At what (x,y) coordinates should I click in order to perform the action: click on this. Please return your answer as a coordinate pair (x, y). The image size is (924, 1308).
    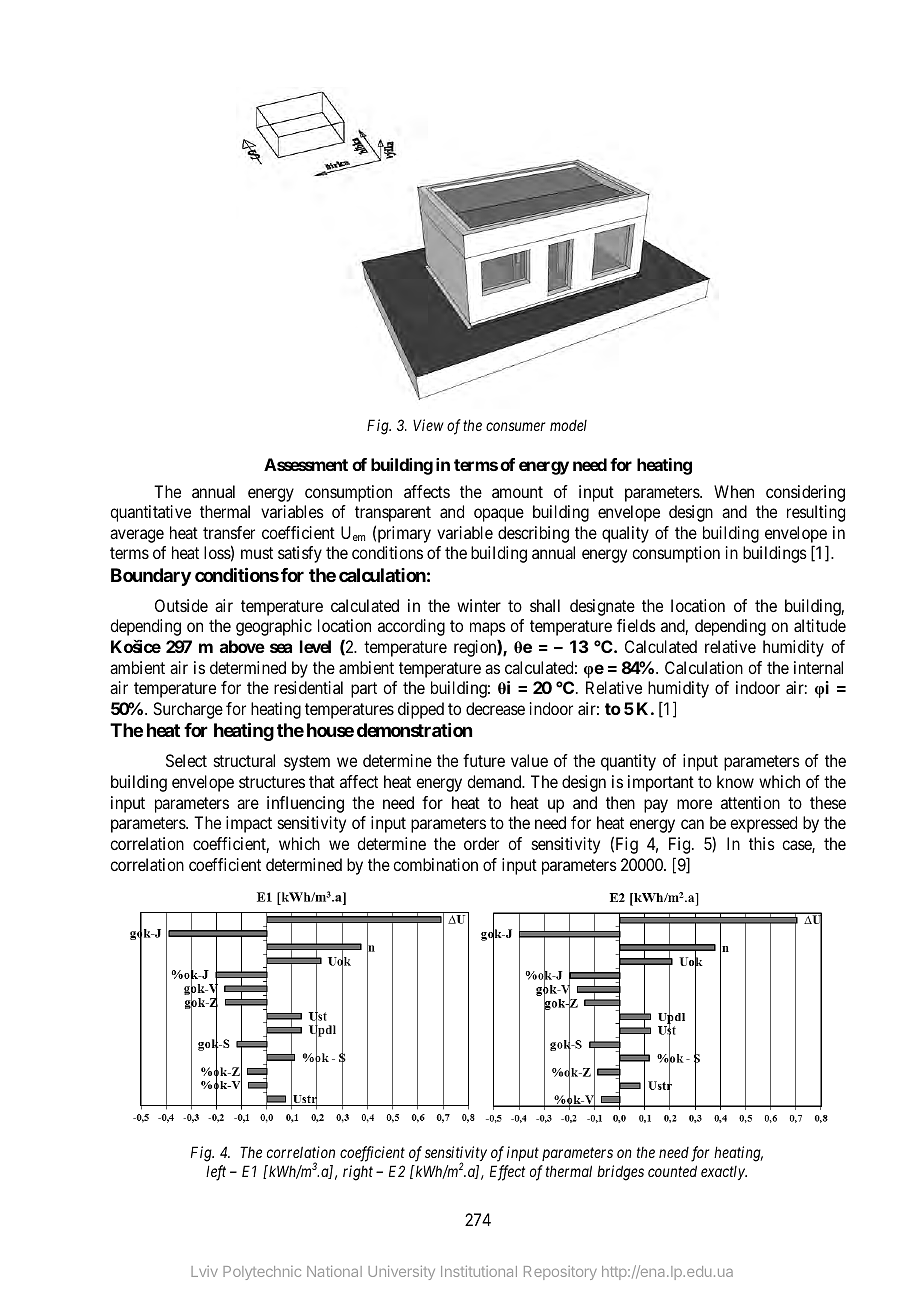
    Looking at the image, I should click on (762, 843).
